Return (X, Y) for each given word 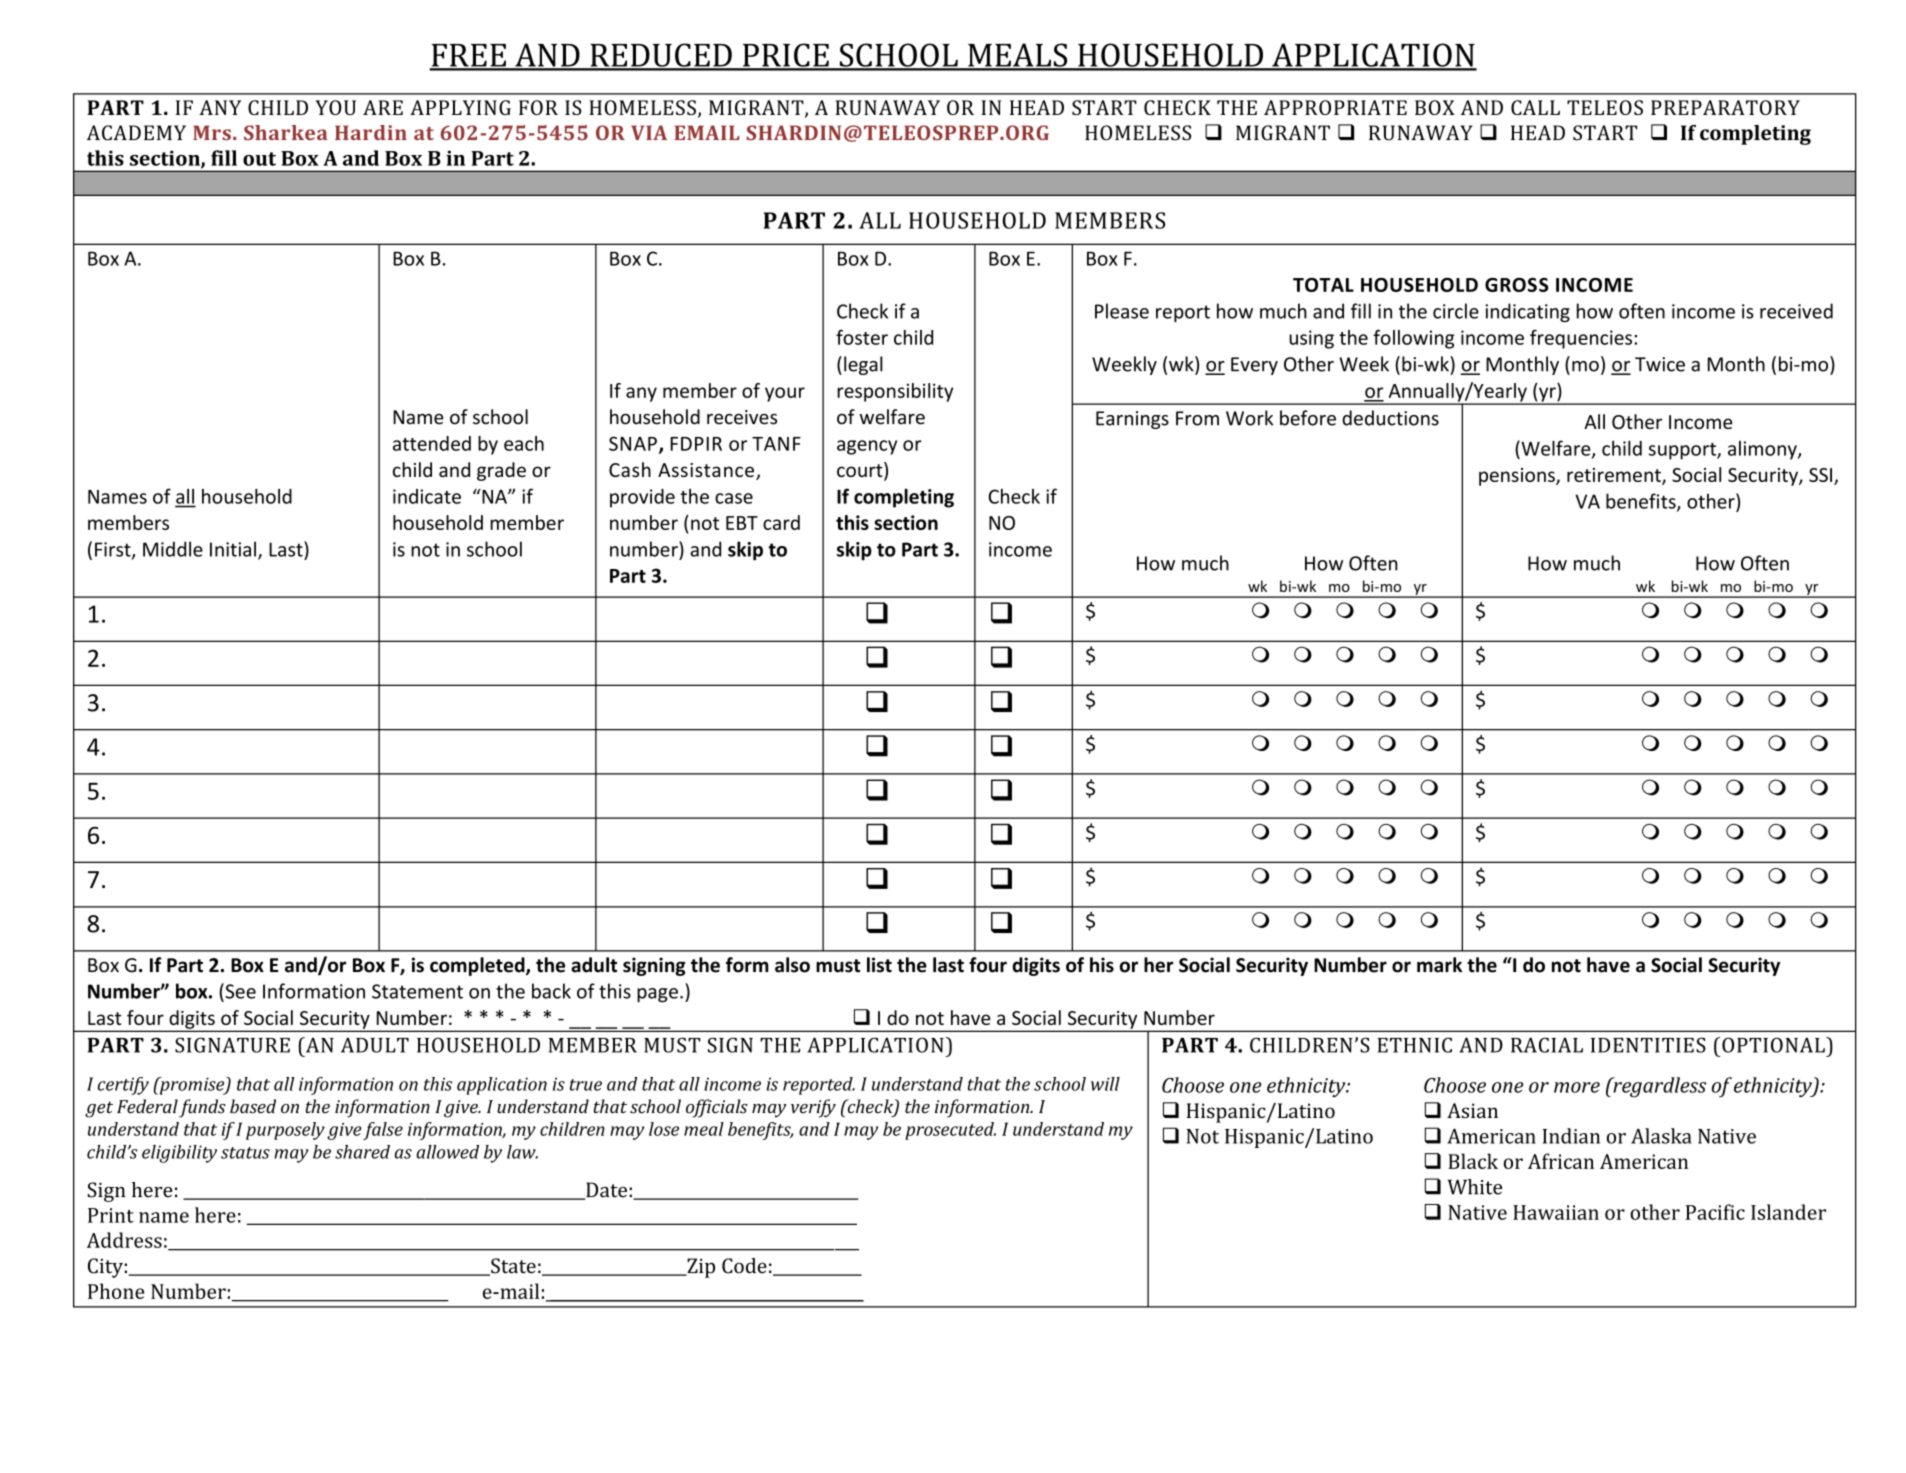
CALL (1535, 107)
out (259, 159)
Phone (116, 1291)
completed (478, 966)
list (879, 965)
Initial (233, 549)
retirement (1615, 476)
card (781, 522)
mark (1439, 965)
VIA (649, 132)
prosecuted (950, 1131)
